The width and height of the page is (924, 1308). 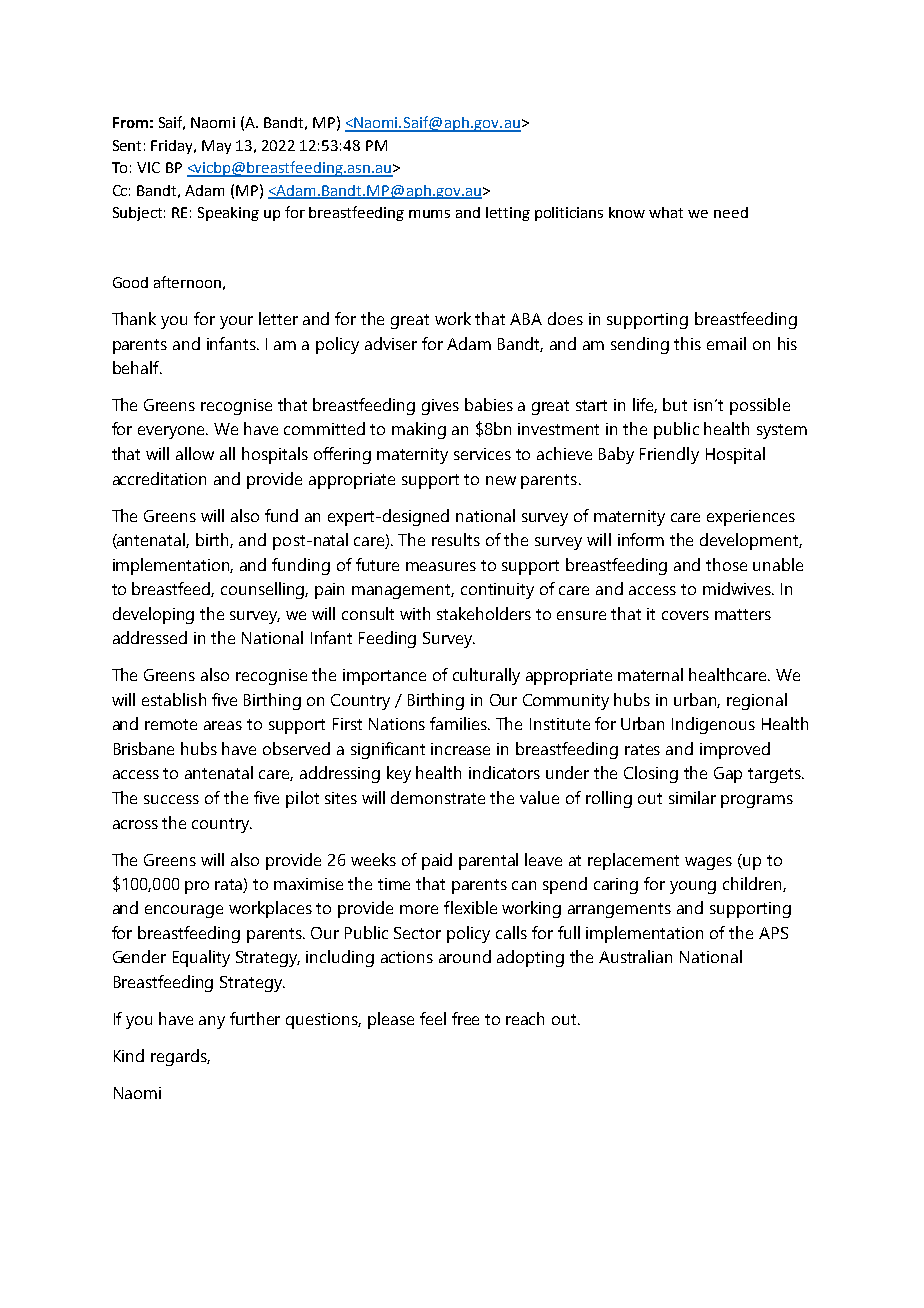 What do you see at coordinates (429, 214) in the page?
I see `mums` at bounding box center [429, 214].
